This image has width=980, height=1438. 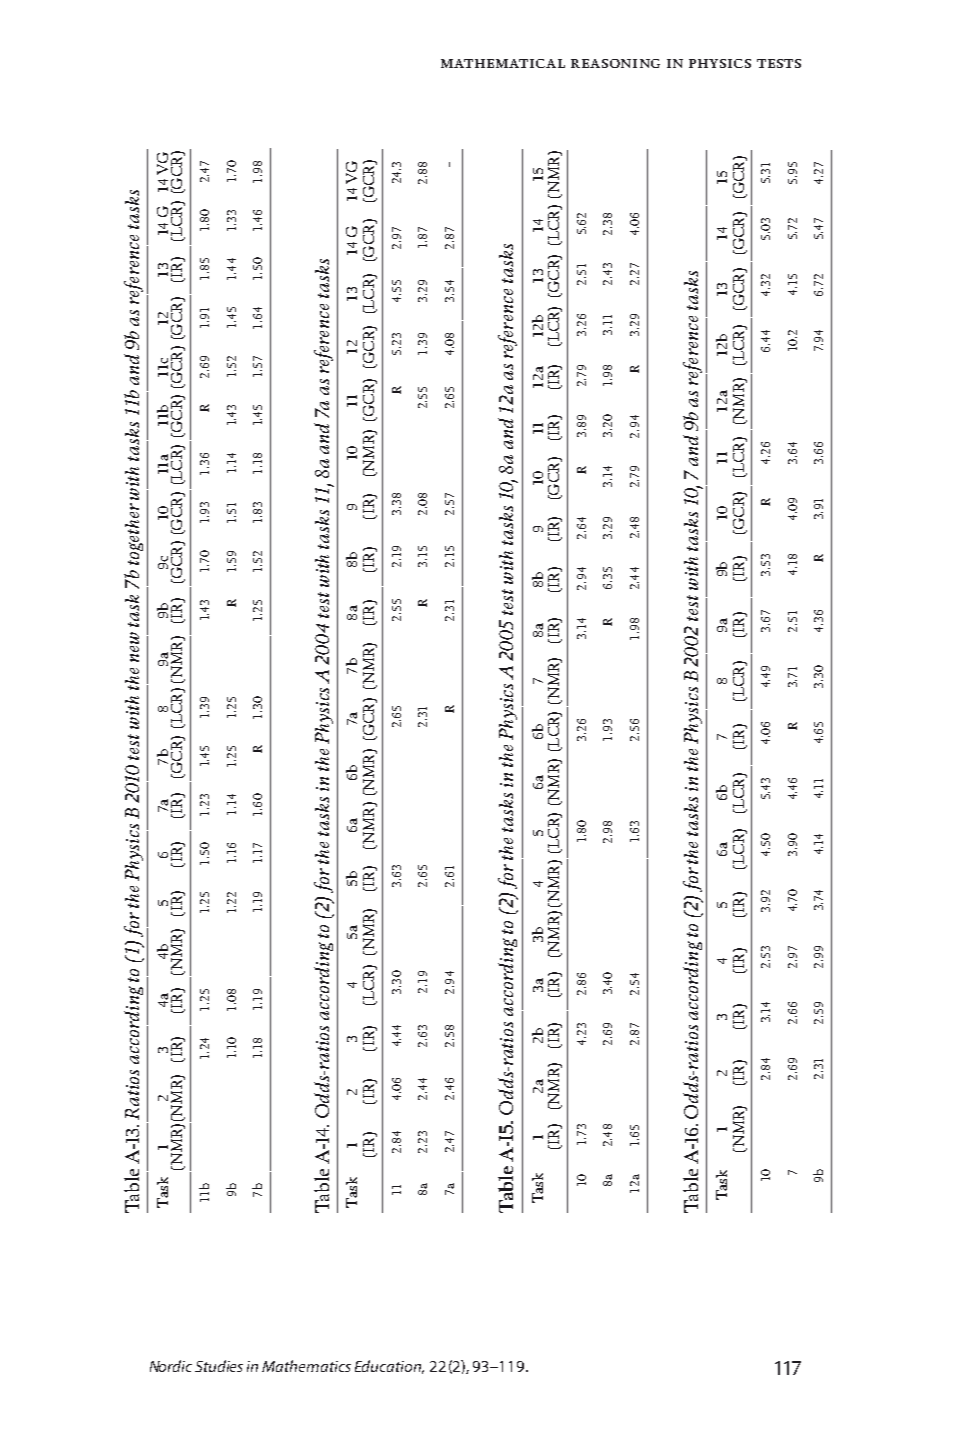 I want to click on Education, so click(x=389, y=1367).
